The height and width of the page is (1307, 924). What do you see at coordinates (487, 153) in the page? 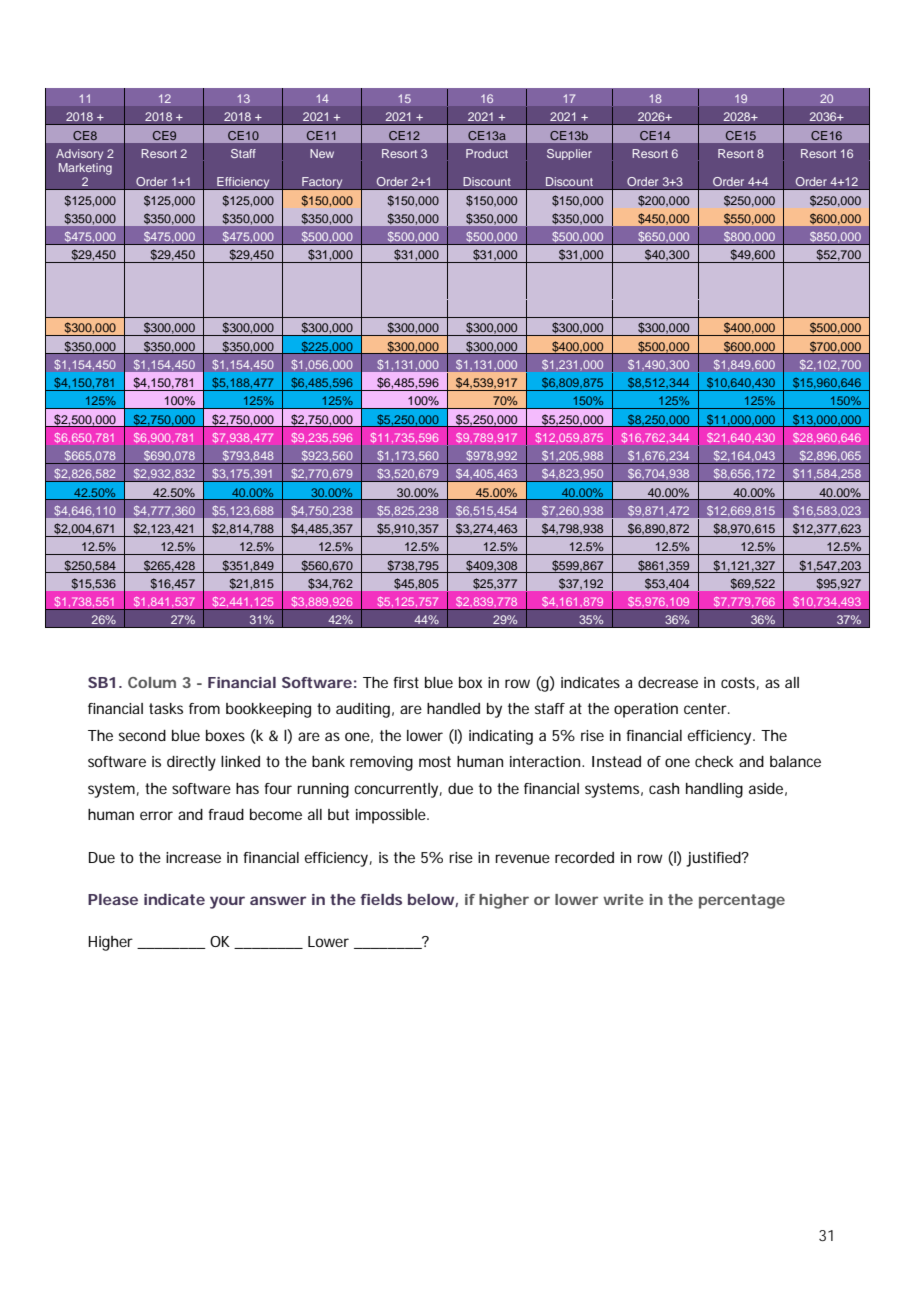
I see `Product` at bounding box center [487, 153].
